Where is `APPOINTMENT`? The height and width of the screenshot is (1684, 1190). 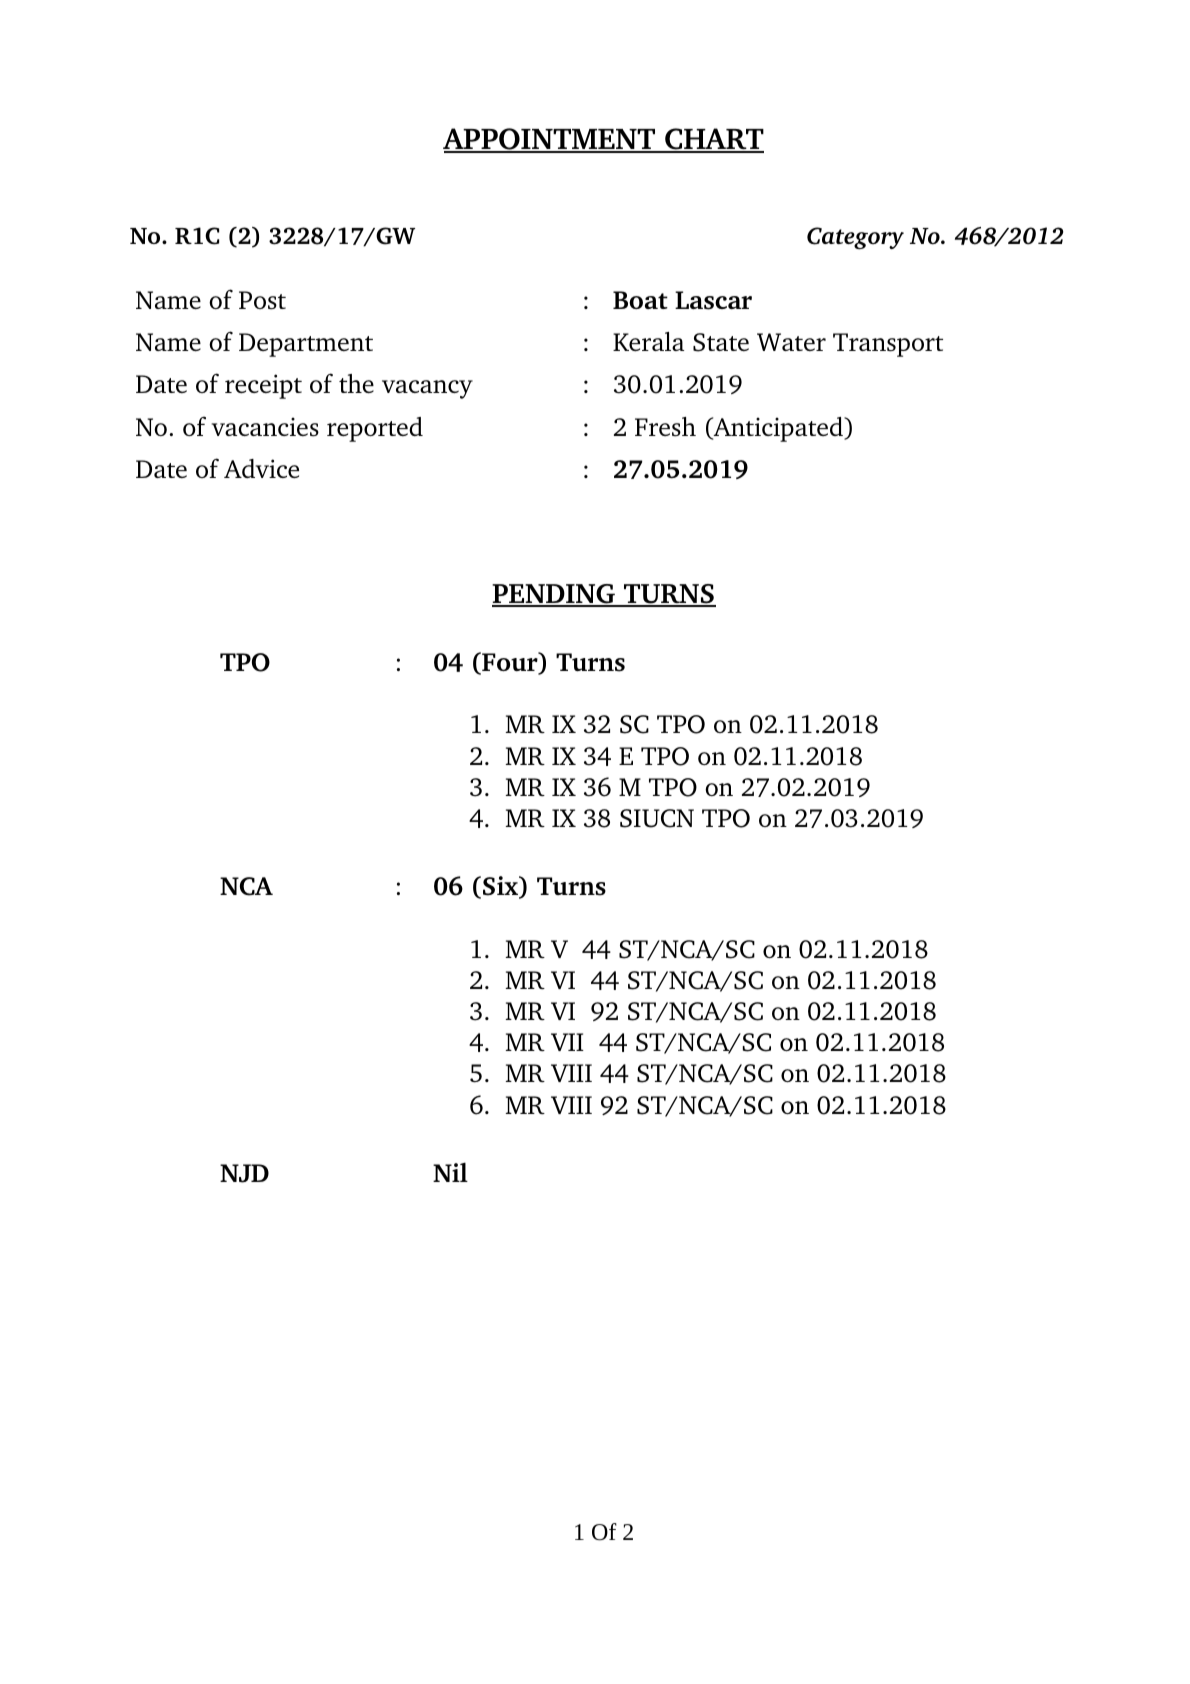 APPOINTMENT is located at coordinates (550, 140).
